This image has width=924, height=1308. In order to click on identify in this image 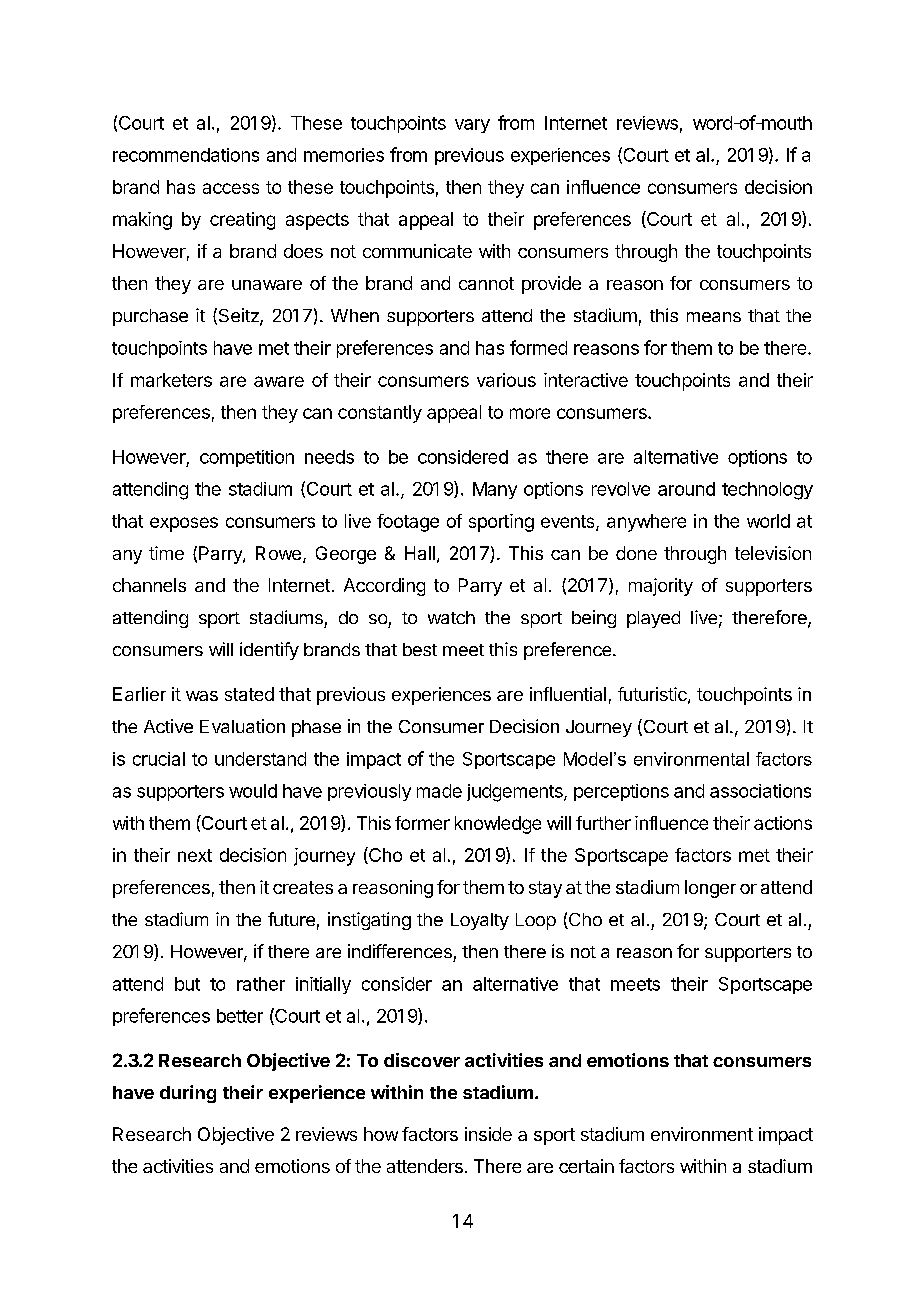, I will do `click(269, 651)`.
